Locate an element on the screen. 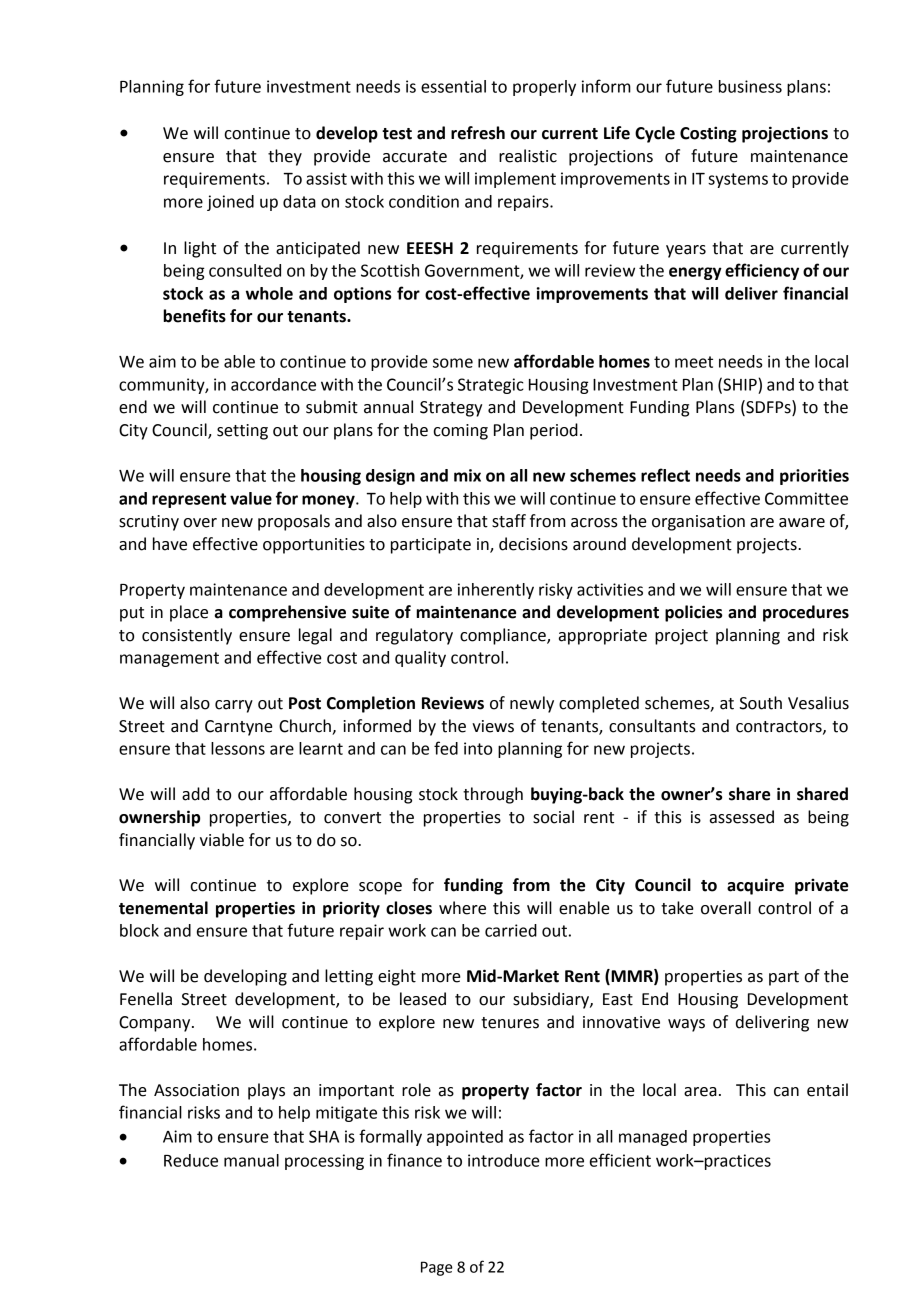 The width and height of the screenshot is (924, 1308). business is located at coordinates (750, 86).
